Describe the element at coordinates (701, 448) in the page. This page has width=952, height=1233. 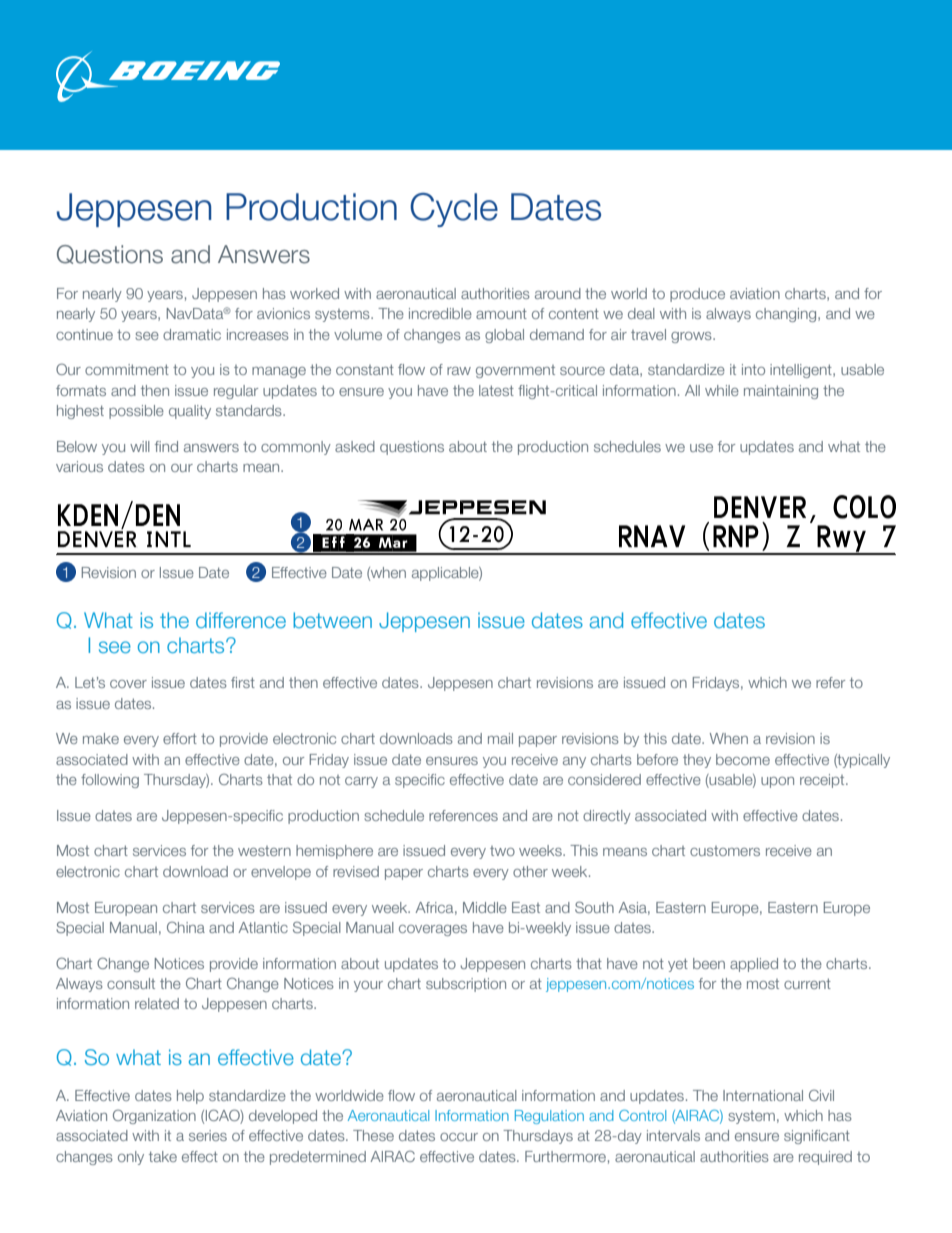
I see `use` at that location.
